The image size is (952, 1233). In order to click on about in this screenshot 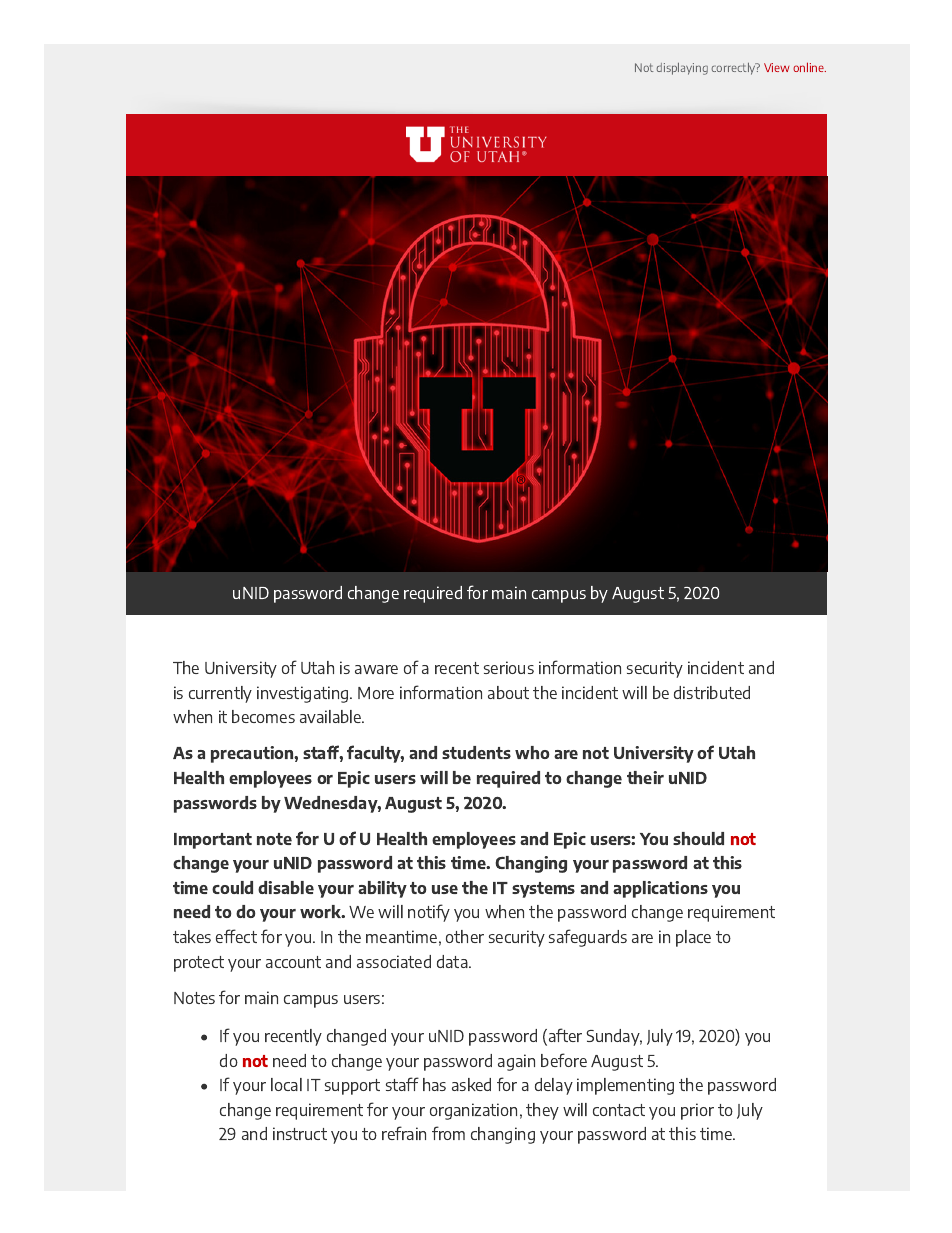, I will do `click(508, 692)`.
